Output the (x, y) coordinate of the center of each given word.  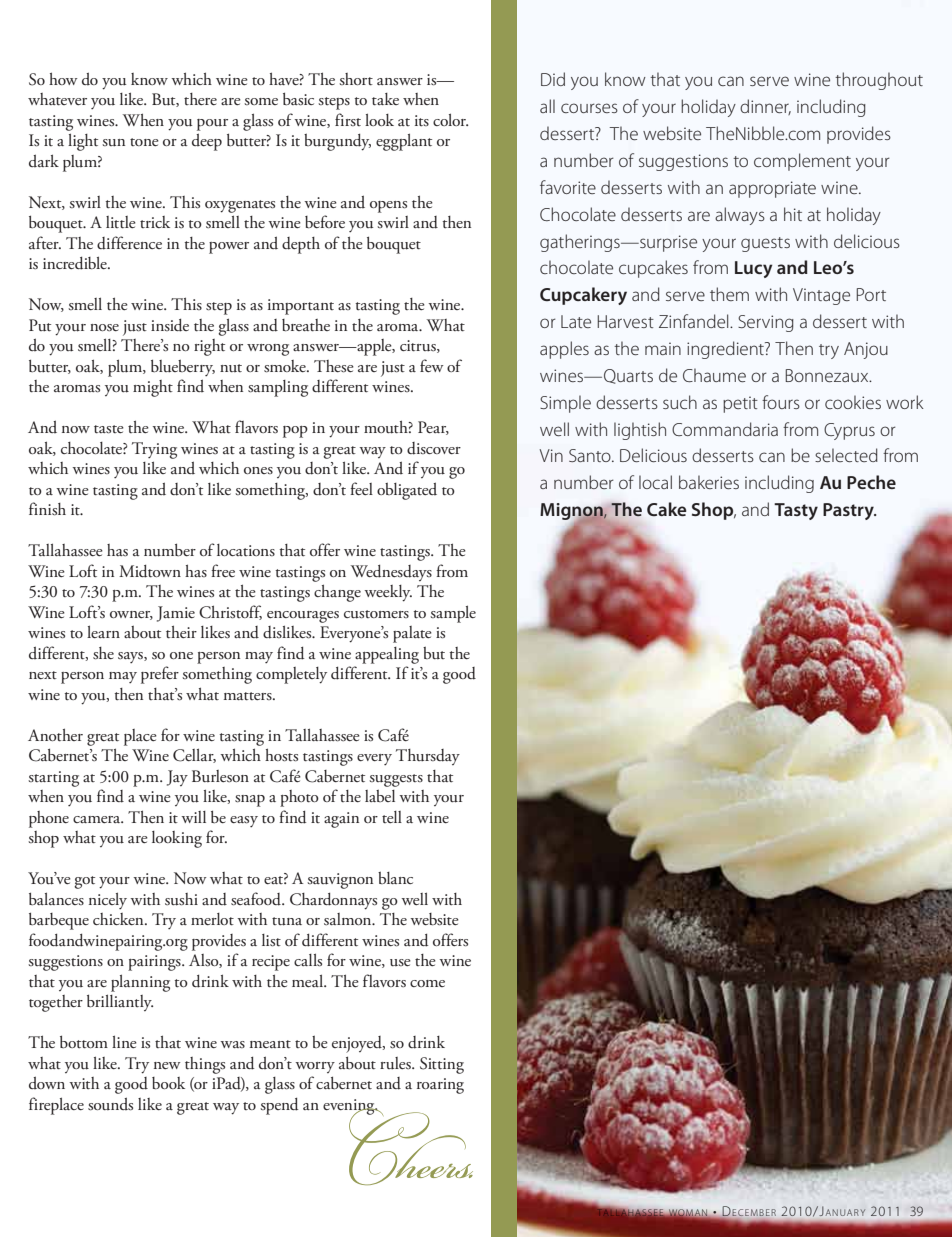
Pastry (849, 511)
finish (47, 509)
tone (144, 142)
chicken (119, 919)
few (432, 365)
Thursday (428, 757)
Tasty (796, 511)
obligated (407, 491)
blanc (395, 878)
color (450, 119)
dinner (765, 107)
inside (170, 325)
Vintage (821, 296)
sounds (110, 1104)
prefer (160, 675)
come (427, 983)
